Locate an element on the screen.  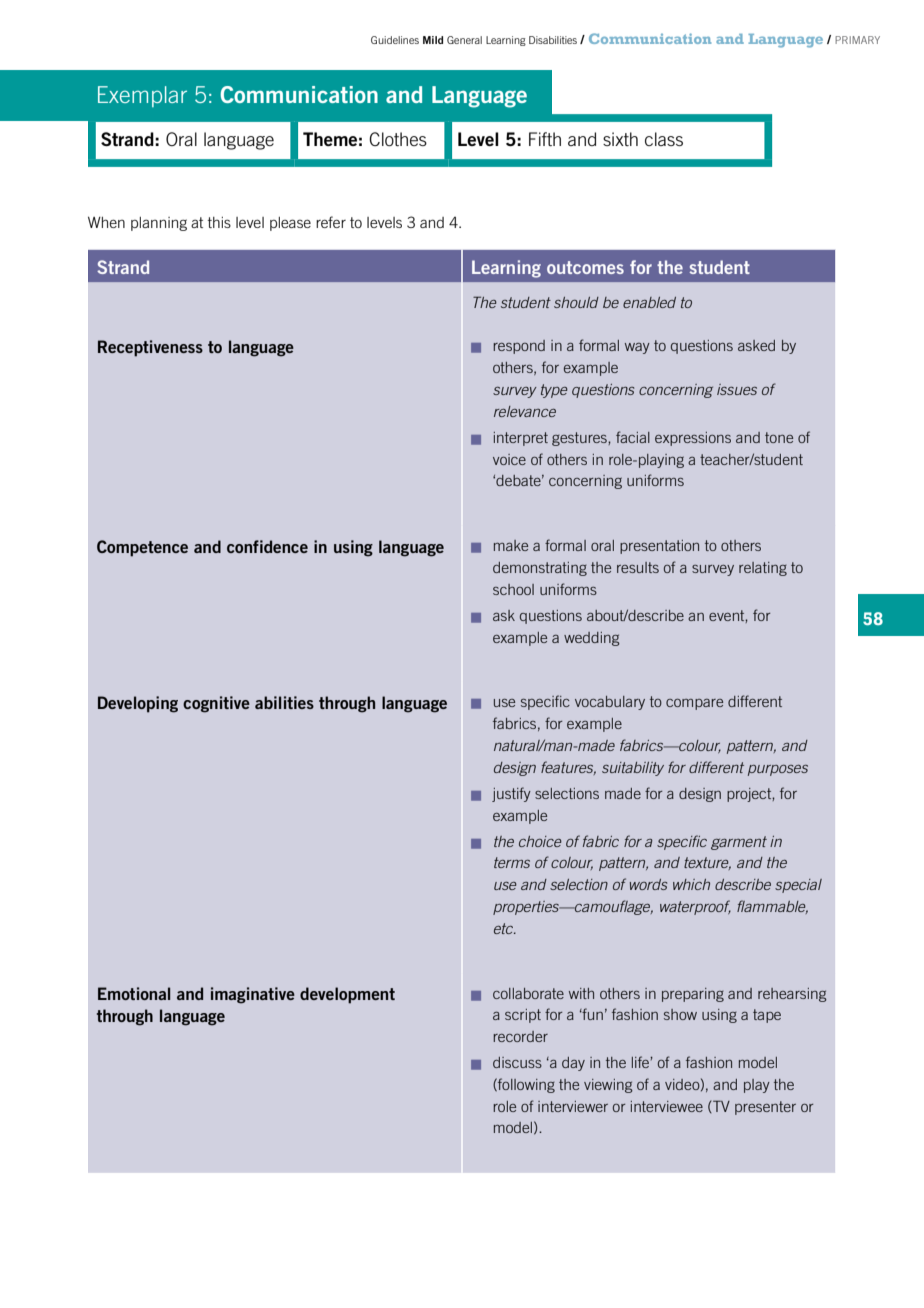
PRIMARY is located at coordinates (857, 40).
